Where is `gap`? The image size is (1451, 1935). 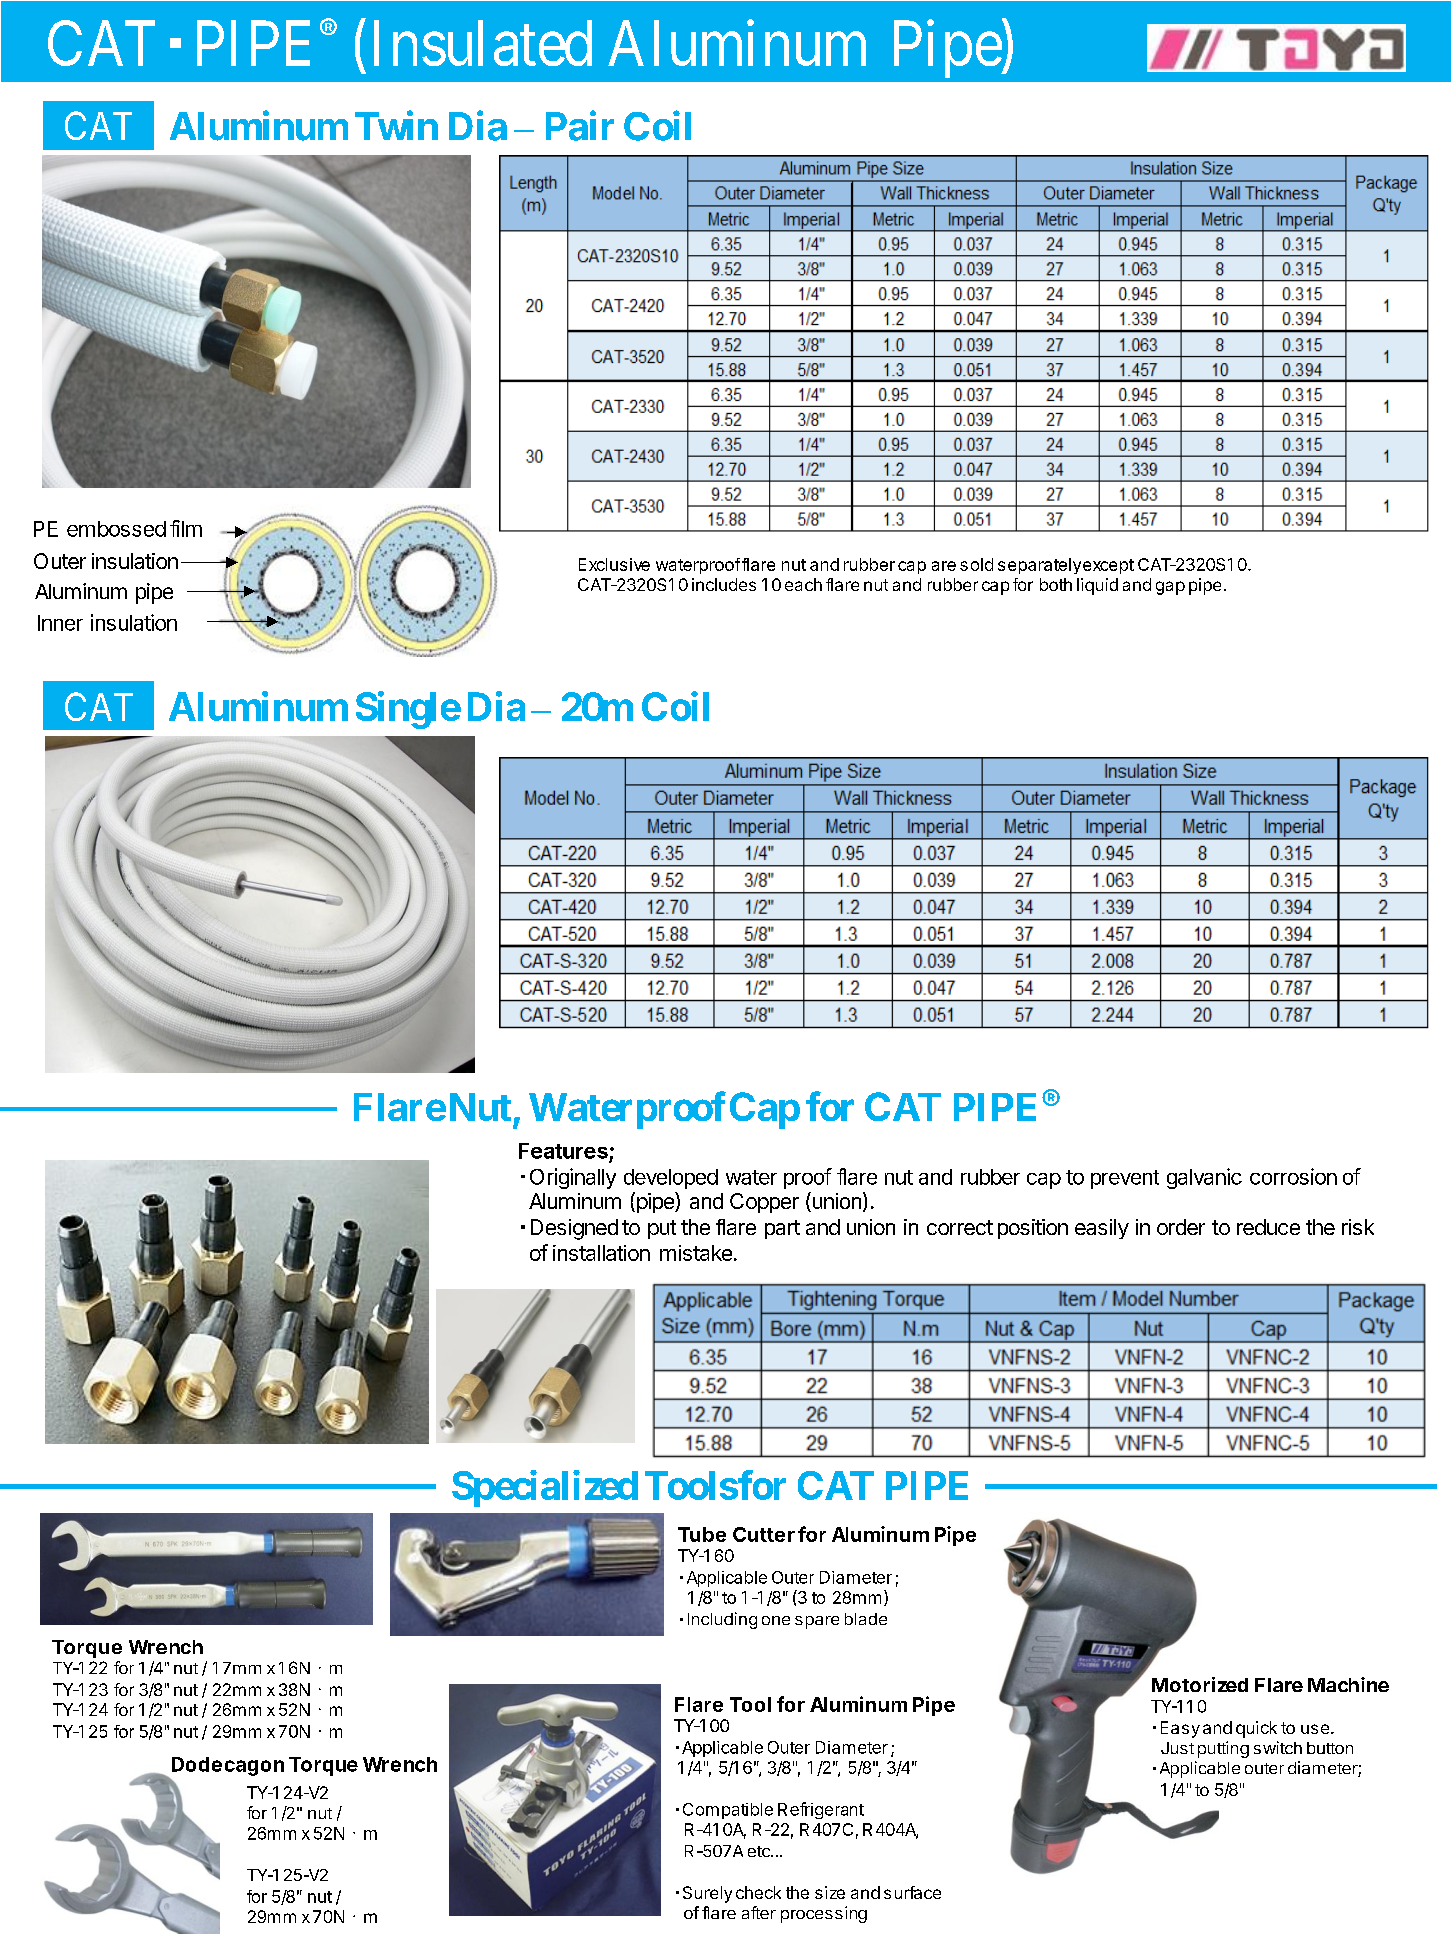 gap is located at coordinates (1170, 588).
